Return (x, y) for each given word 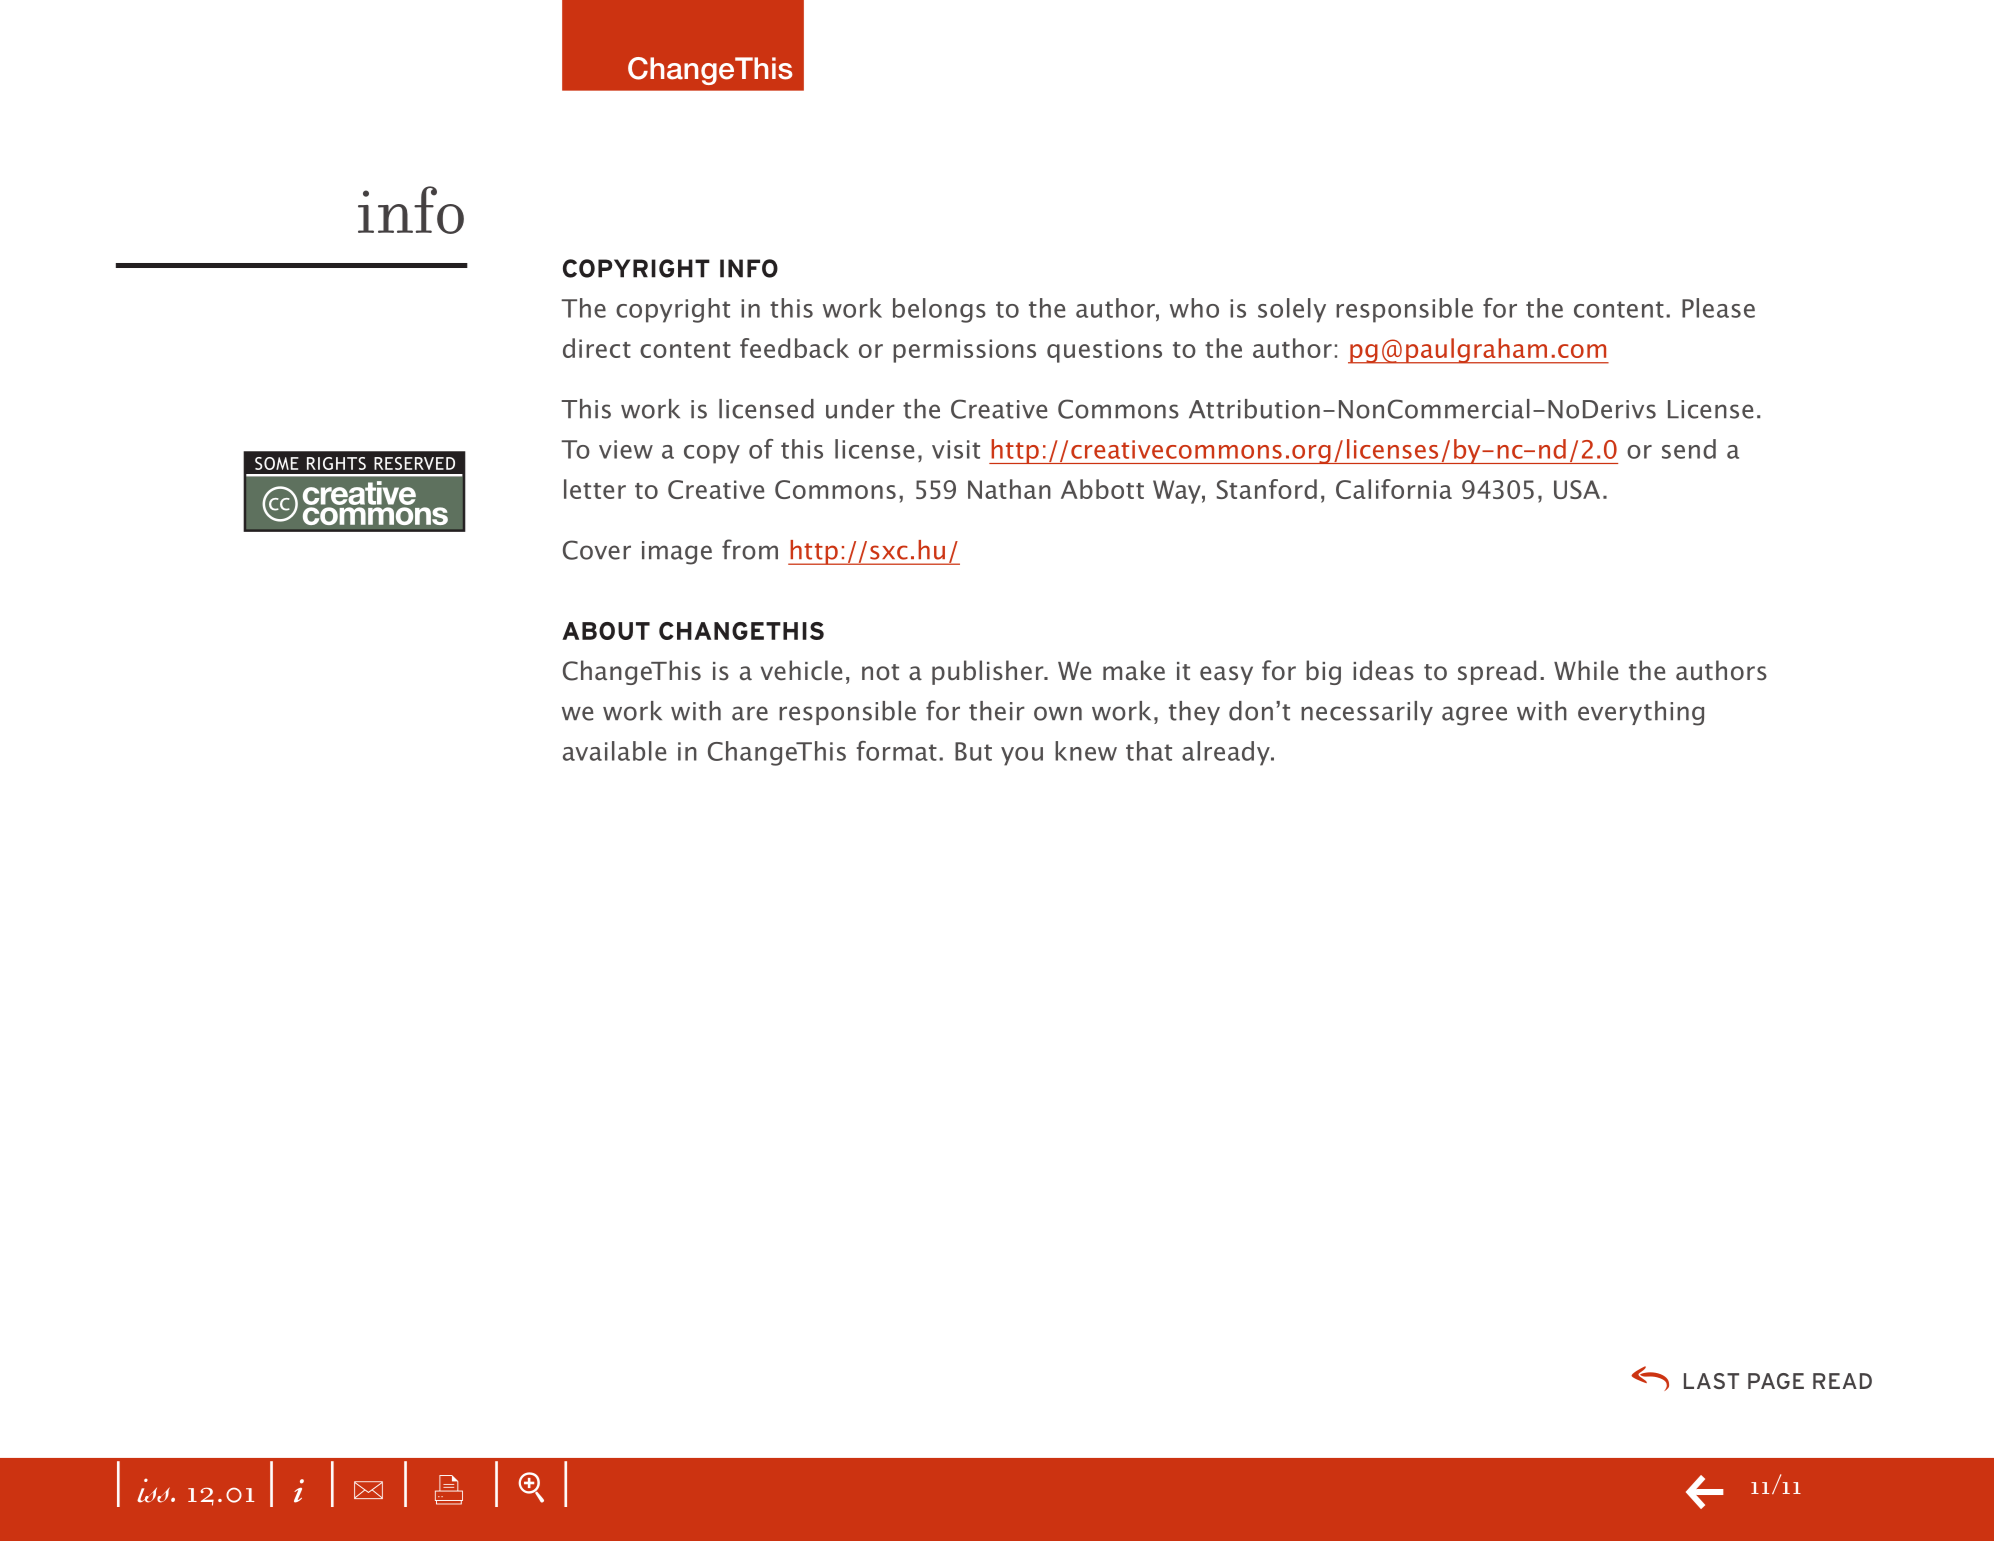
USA (1577, 489)
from (750, 549)
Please (1718, 308)
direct (597, 348)
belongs (939, 310)
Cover (597, 550)
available (614, 751)
